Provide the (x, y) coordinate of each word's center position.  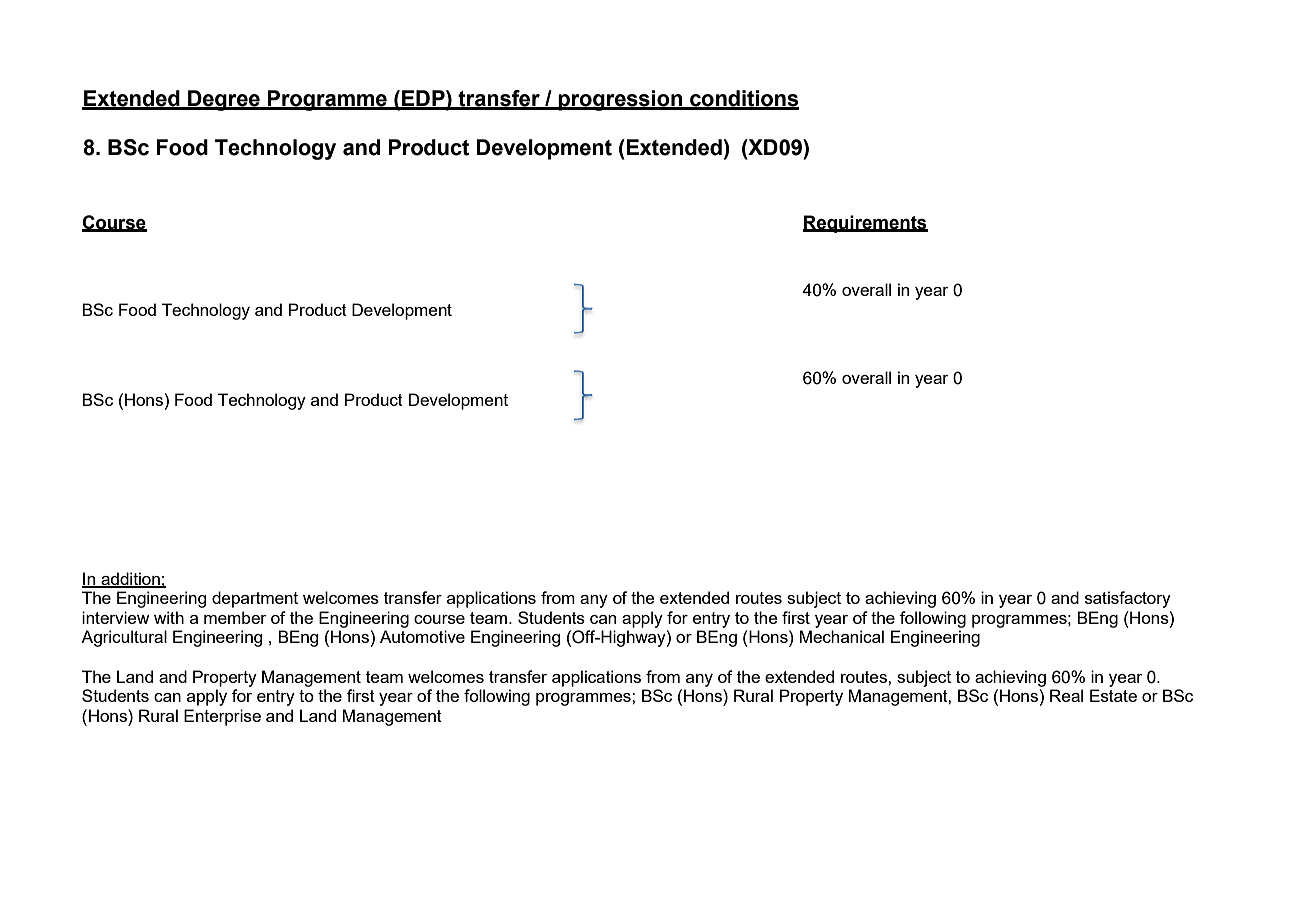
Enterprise (222, 717)
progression (620, 100)
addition (130, 579)
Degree (224, 100)
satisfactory (1128, 599)
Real (1066, 695)
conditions (743, 99)
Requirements (865, 224)
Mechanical (841, 636)
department (255, 599)
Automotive (422, 636)
